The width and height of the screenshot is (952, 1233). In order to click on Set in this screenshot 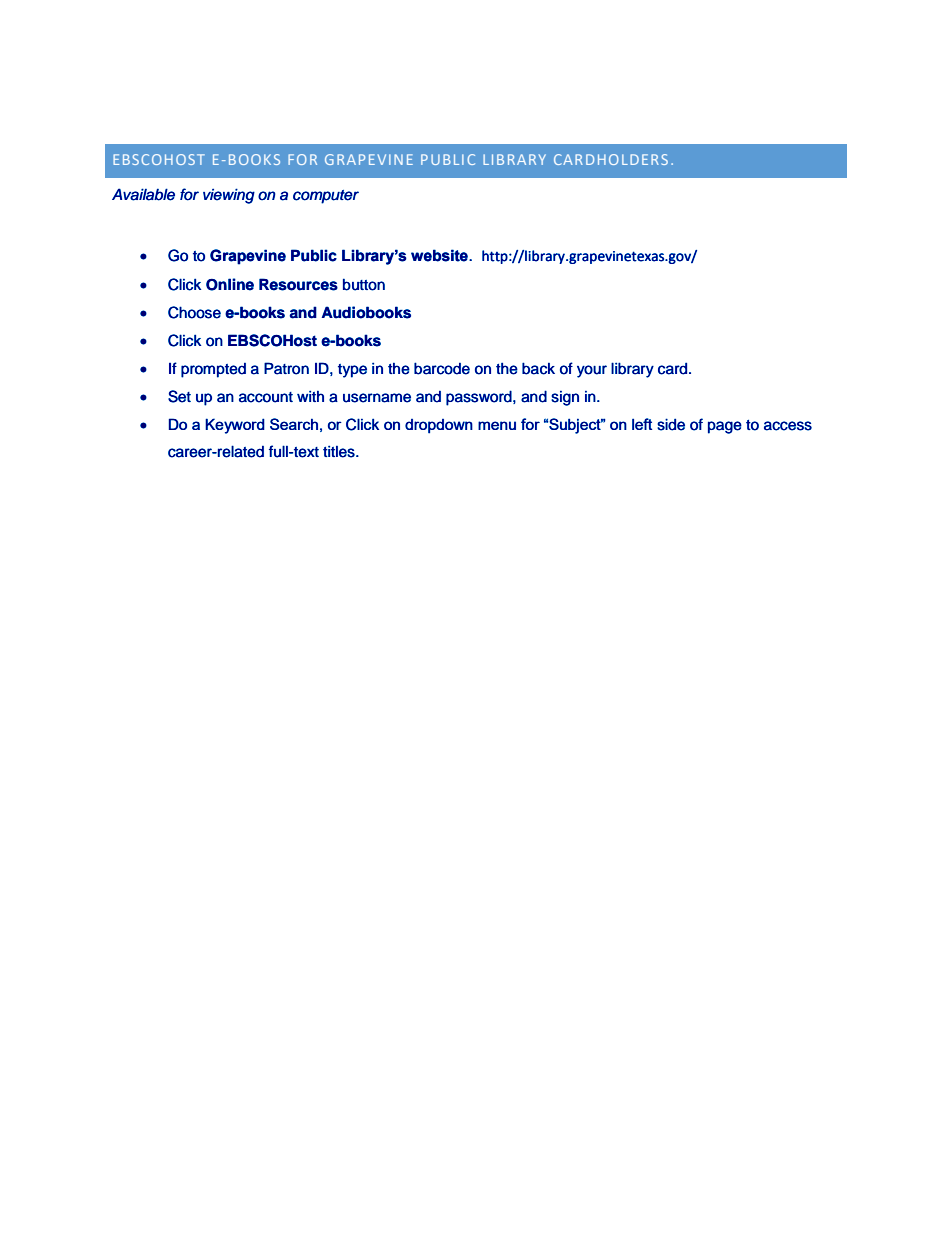, I will do `click(179, 396)`.
